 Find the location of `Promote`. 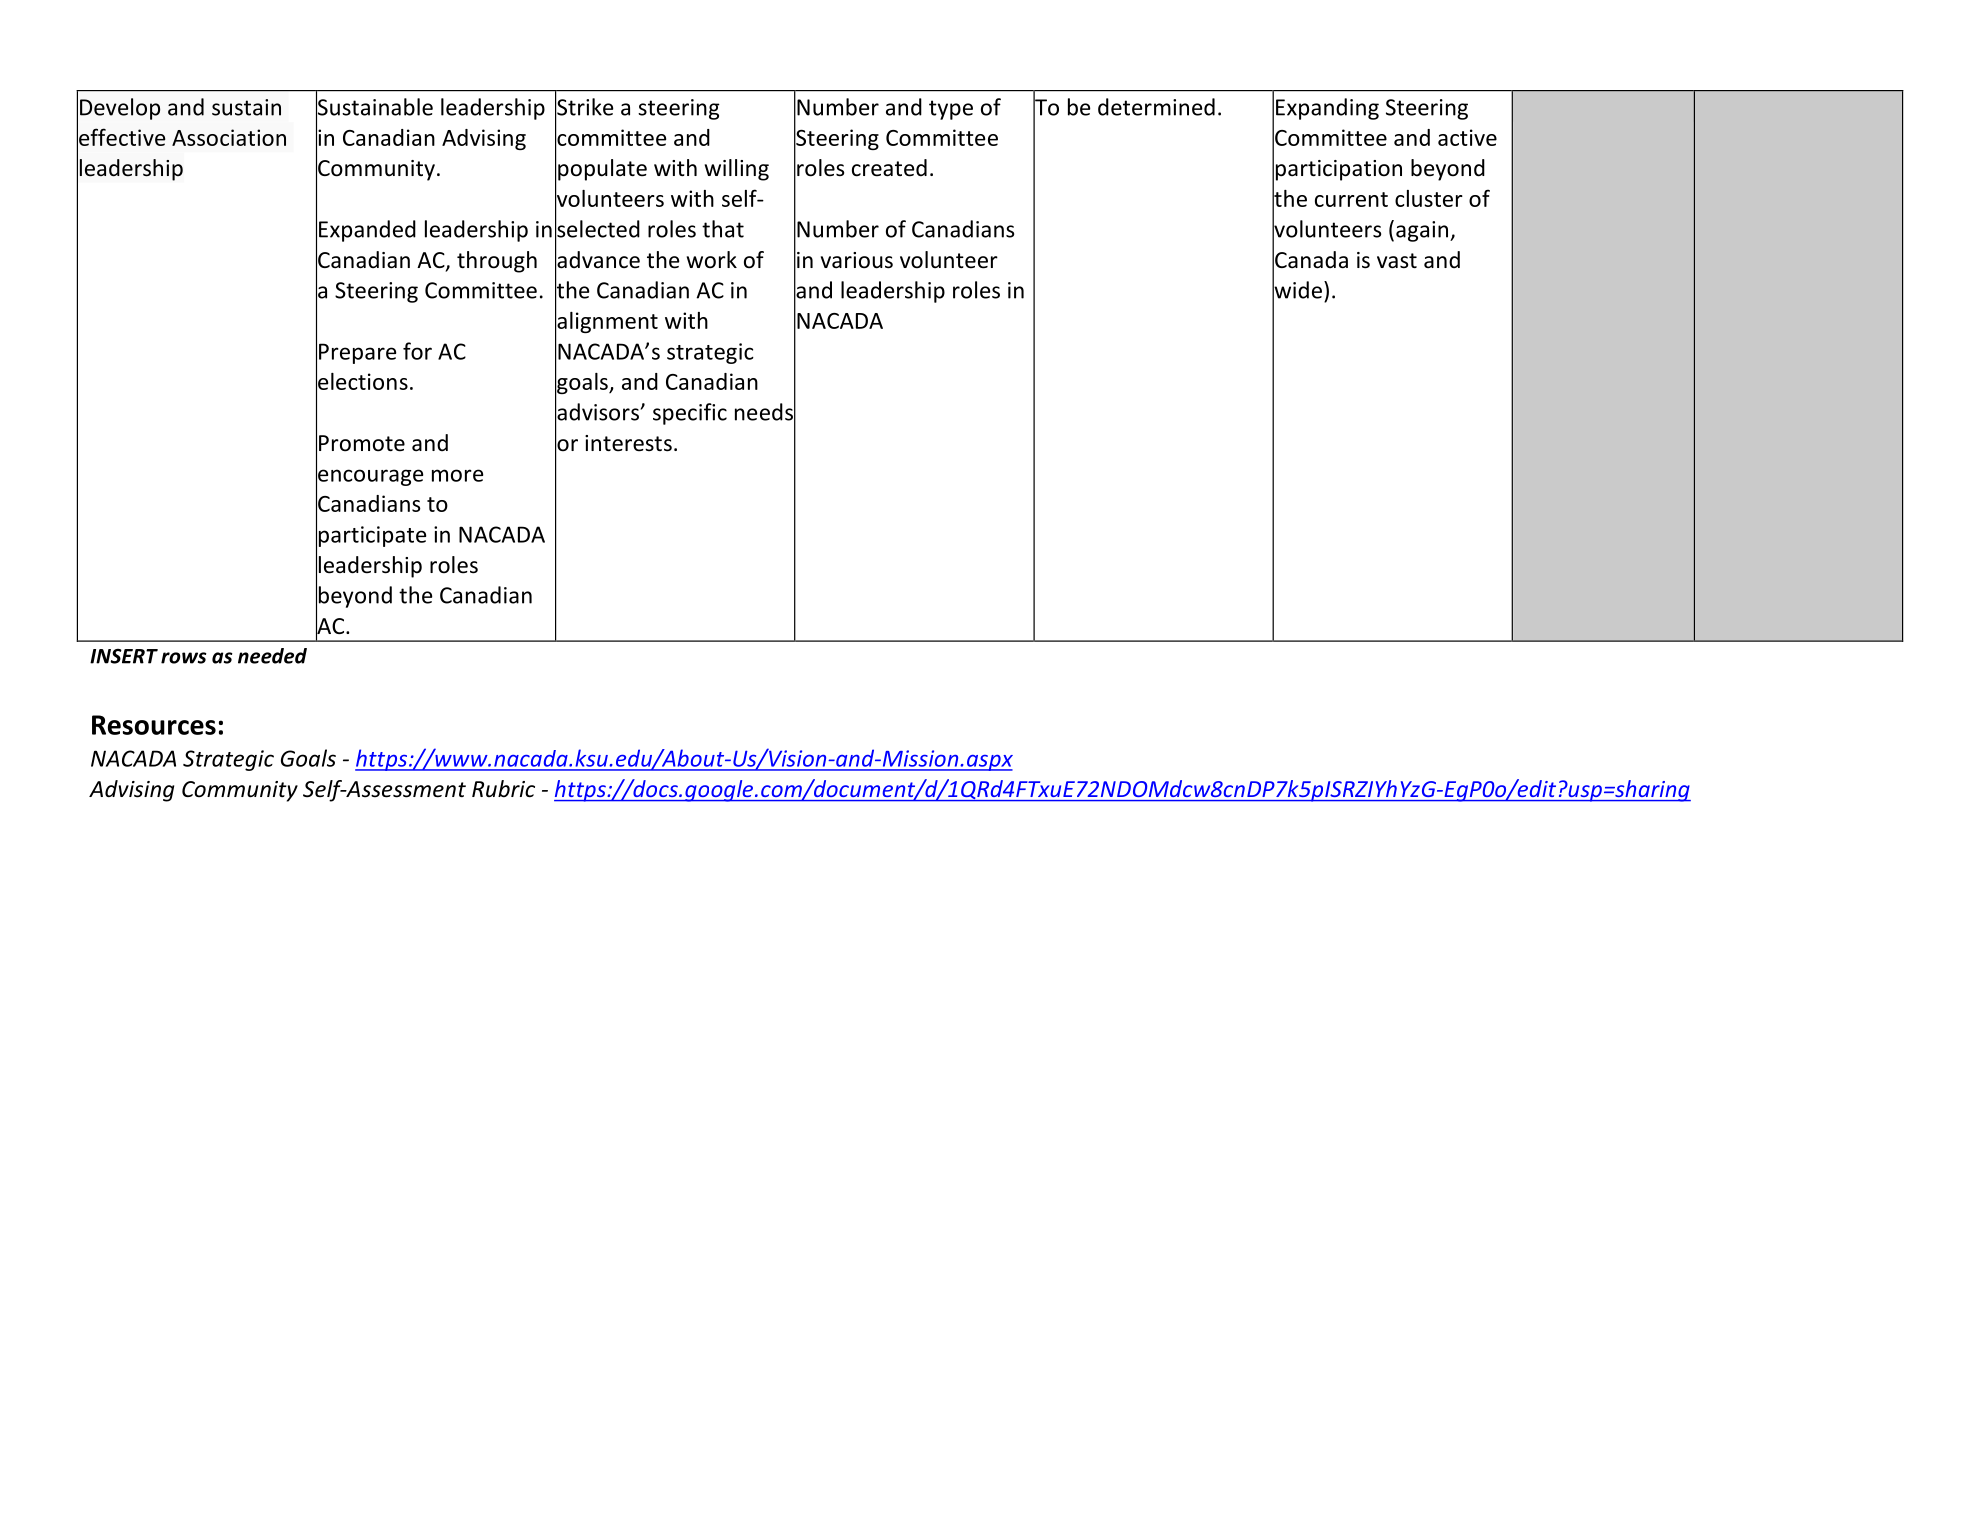

Promote is located at coordinates (362, 443).
